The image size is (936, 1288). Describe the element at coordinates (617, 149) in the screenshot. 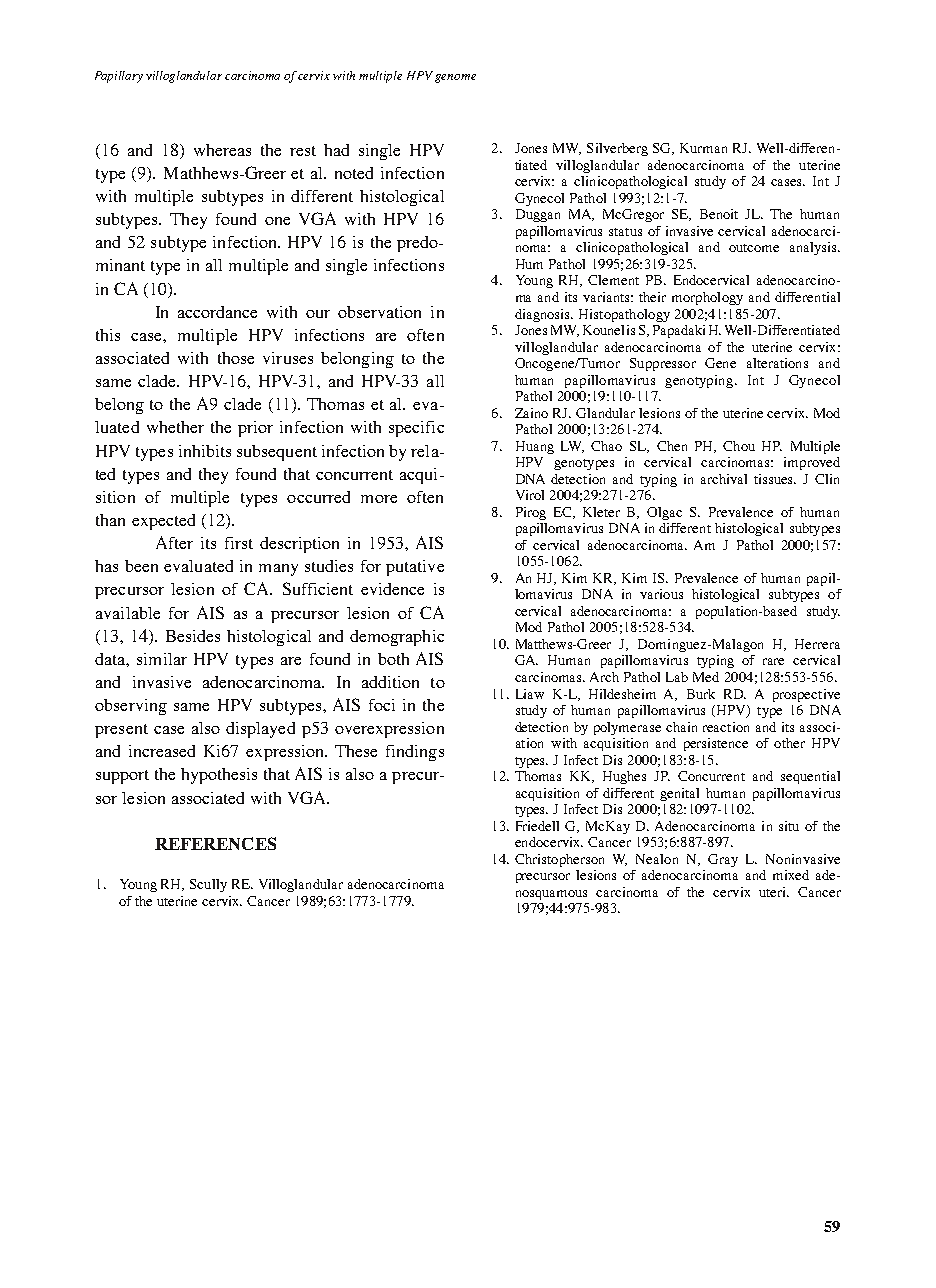

I see `Silverberg` at that location.
